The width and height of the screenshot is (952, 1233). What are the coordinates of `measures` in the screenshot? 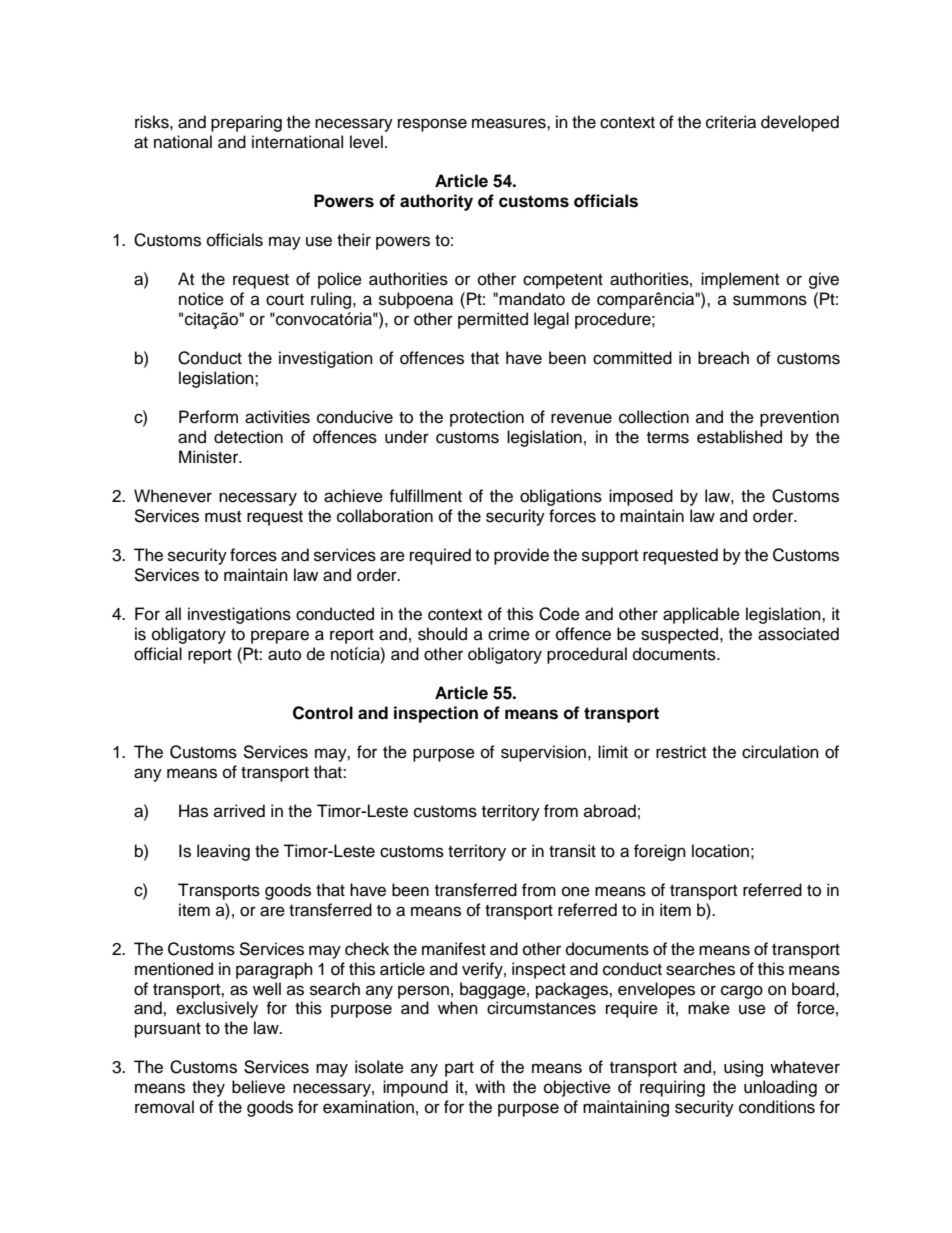 It's located at (510, 123).
